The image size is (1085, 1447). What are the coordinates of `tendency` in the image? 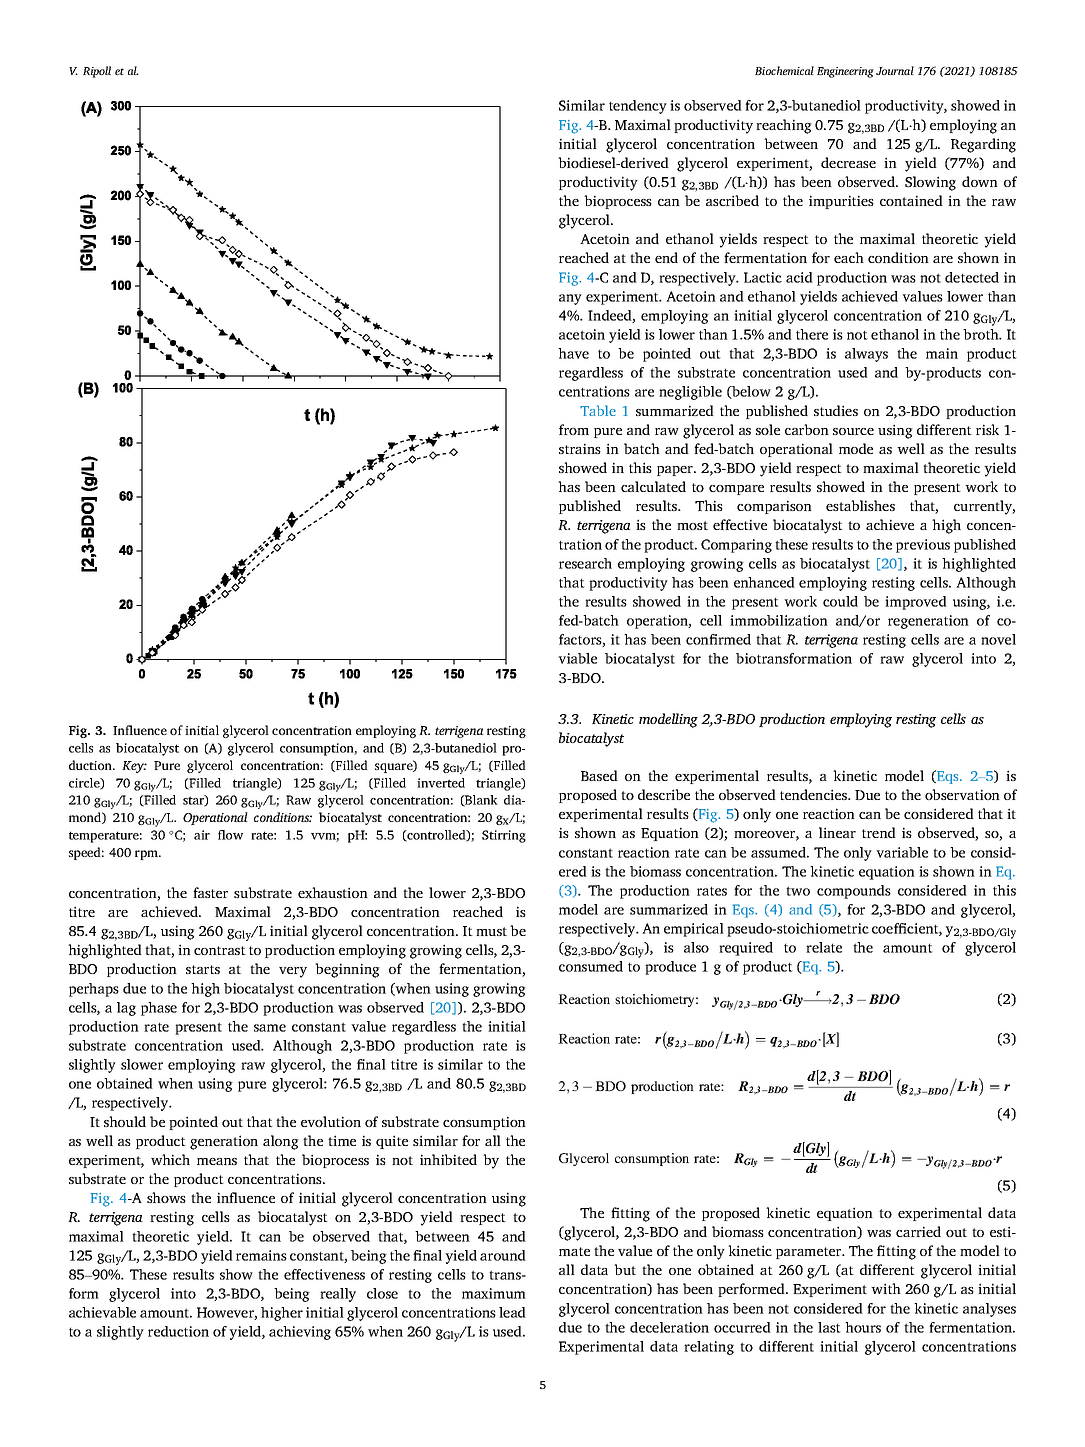 It's located at (638, 107).
